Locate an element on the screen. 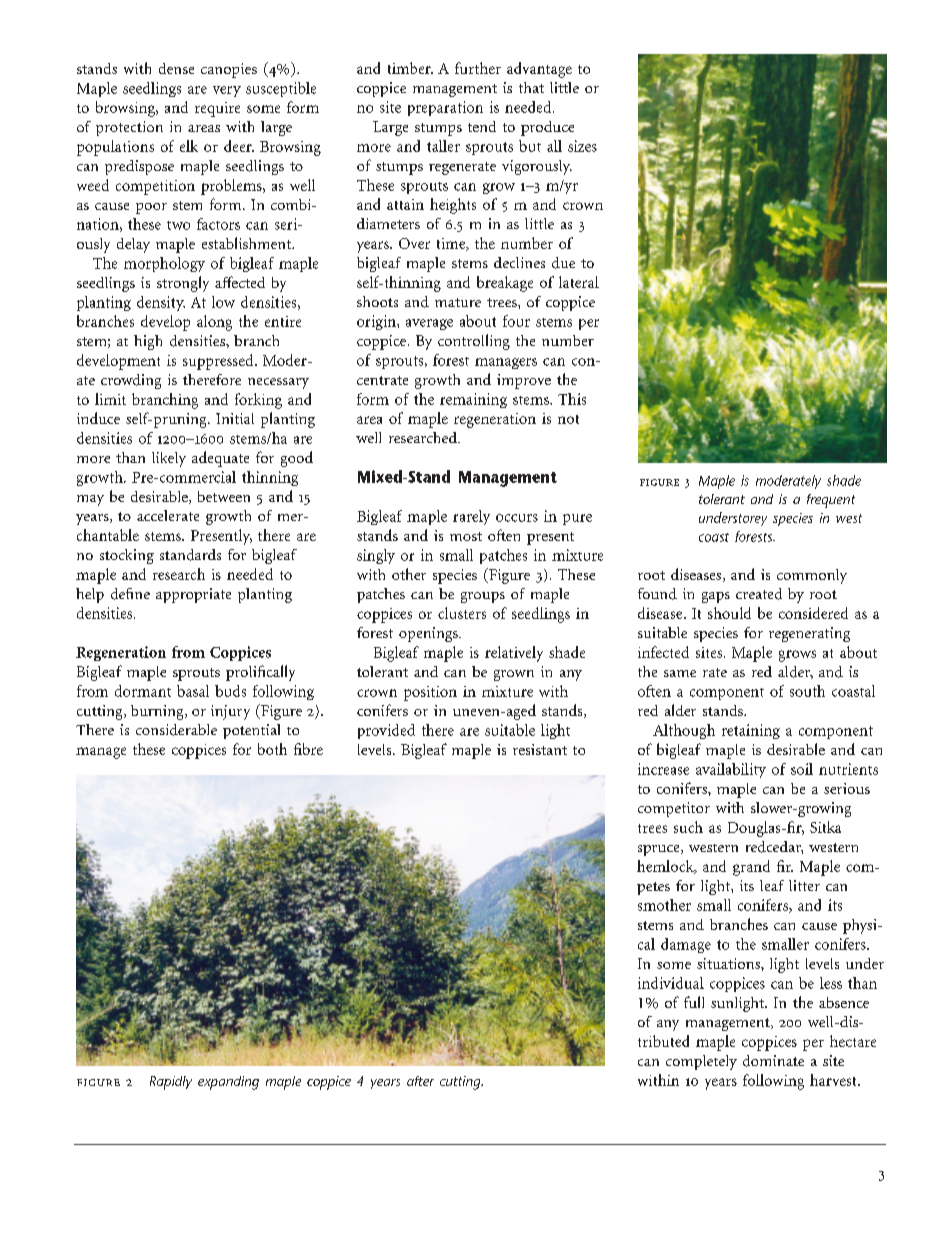 The width and height of the screenshot is (952, 1233). after is located at coordinates (420, 1081).
